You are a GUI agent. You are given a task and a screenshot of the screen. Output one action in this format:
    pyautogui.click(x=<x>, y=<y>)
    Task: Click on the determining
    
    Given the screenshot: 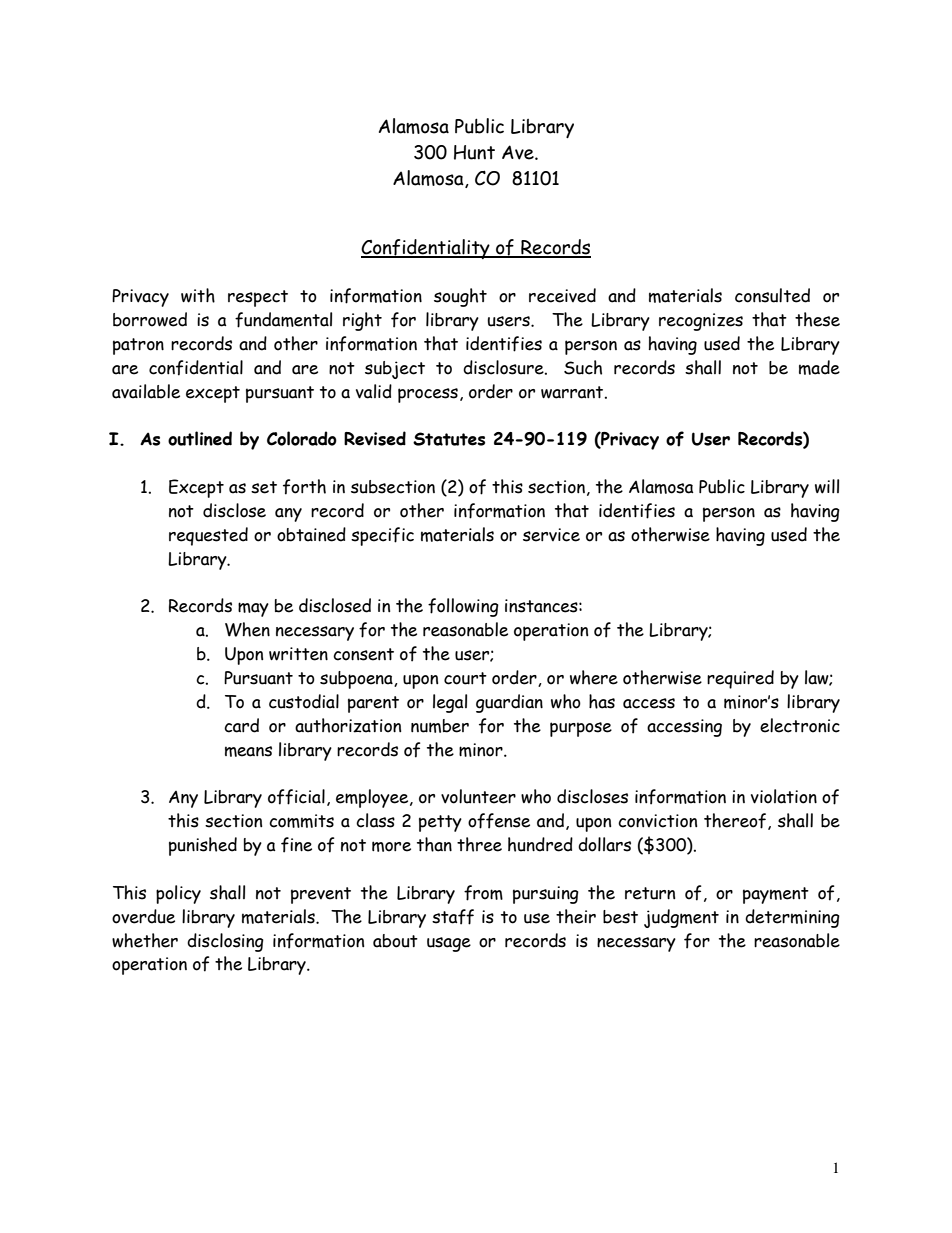 What is the action you would take?
    pyautogui.click(x=792, y=918)
